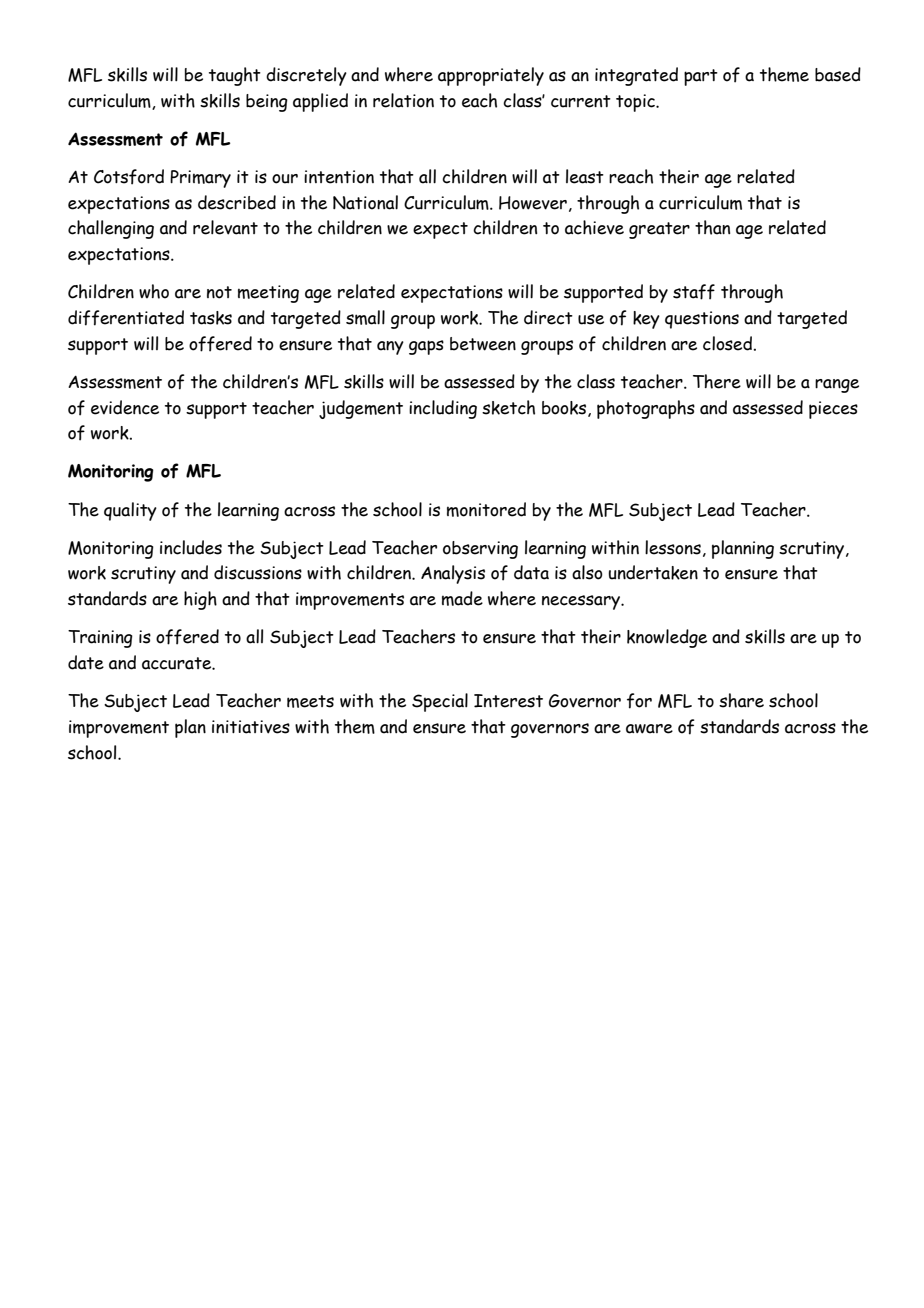  Describe the element at coordinates (440, 702) in the page. I see `Special` at that location.
